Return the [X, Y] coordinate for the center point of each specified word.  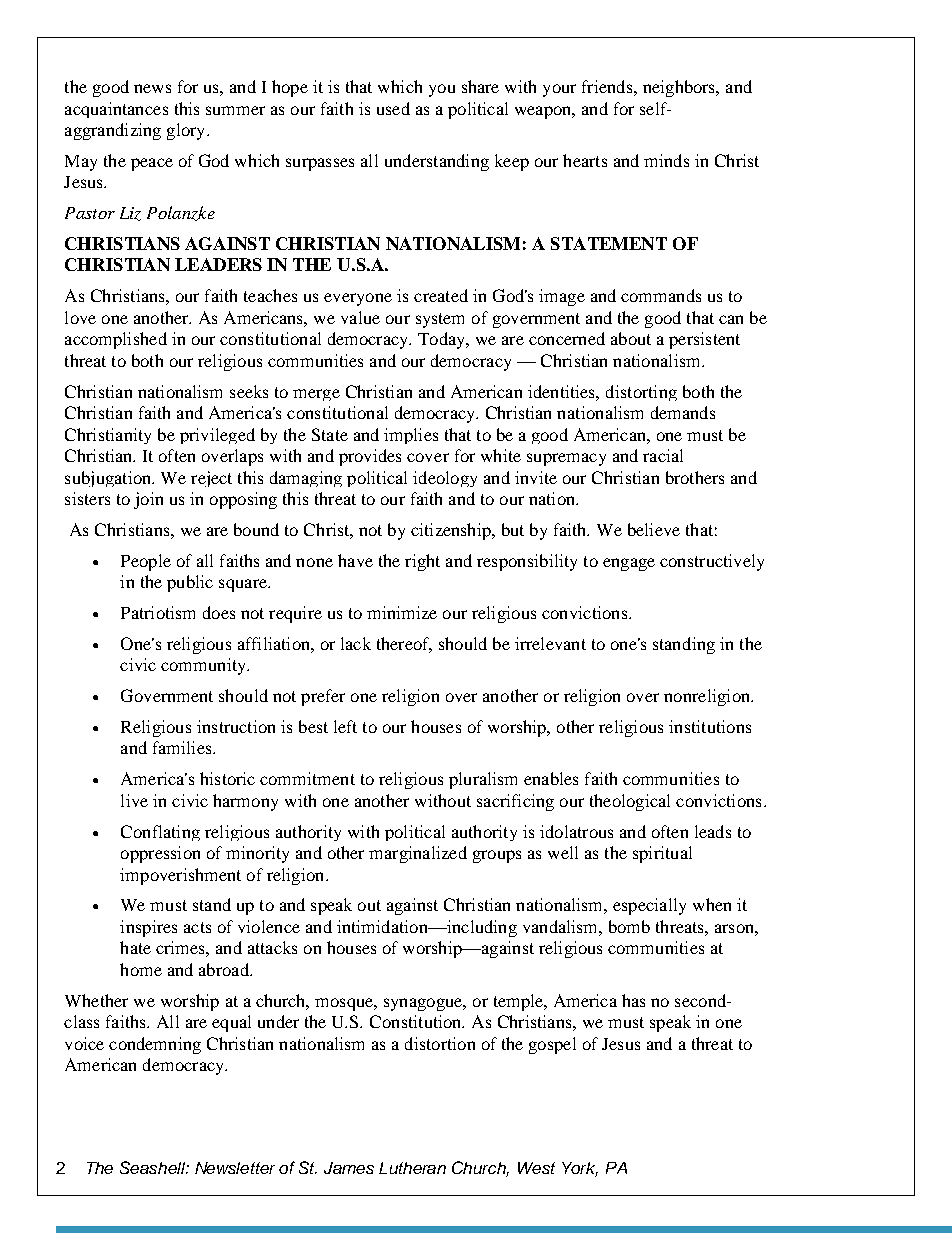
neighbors [680, 88]
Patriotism [158, 612]
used [393, 108]
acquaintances [116, 110]
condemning [155, 1045]
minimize [402, 612]
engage [629, 564]
